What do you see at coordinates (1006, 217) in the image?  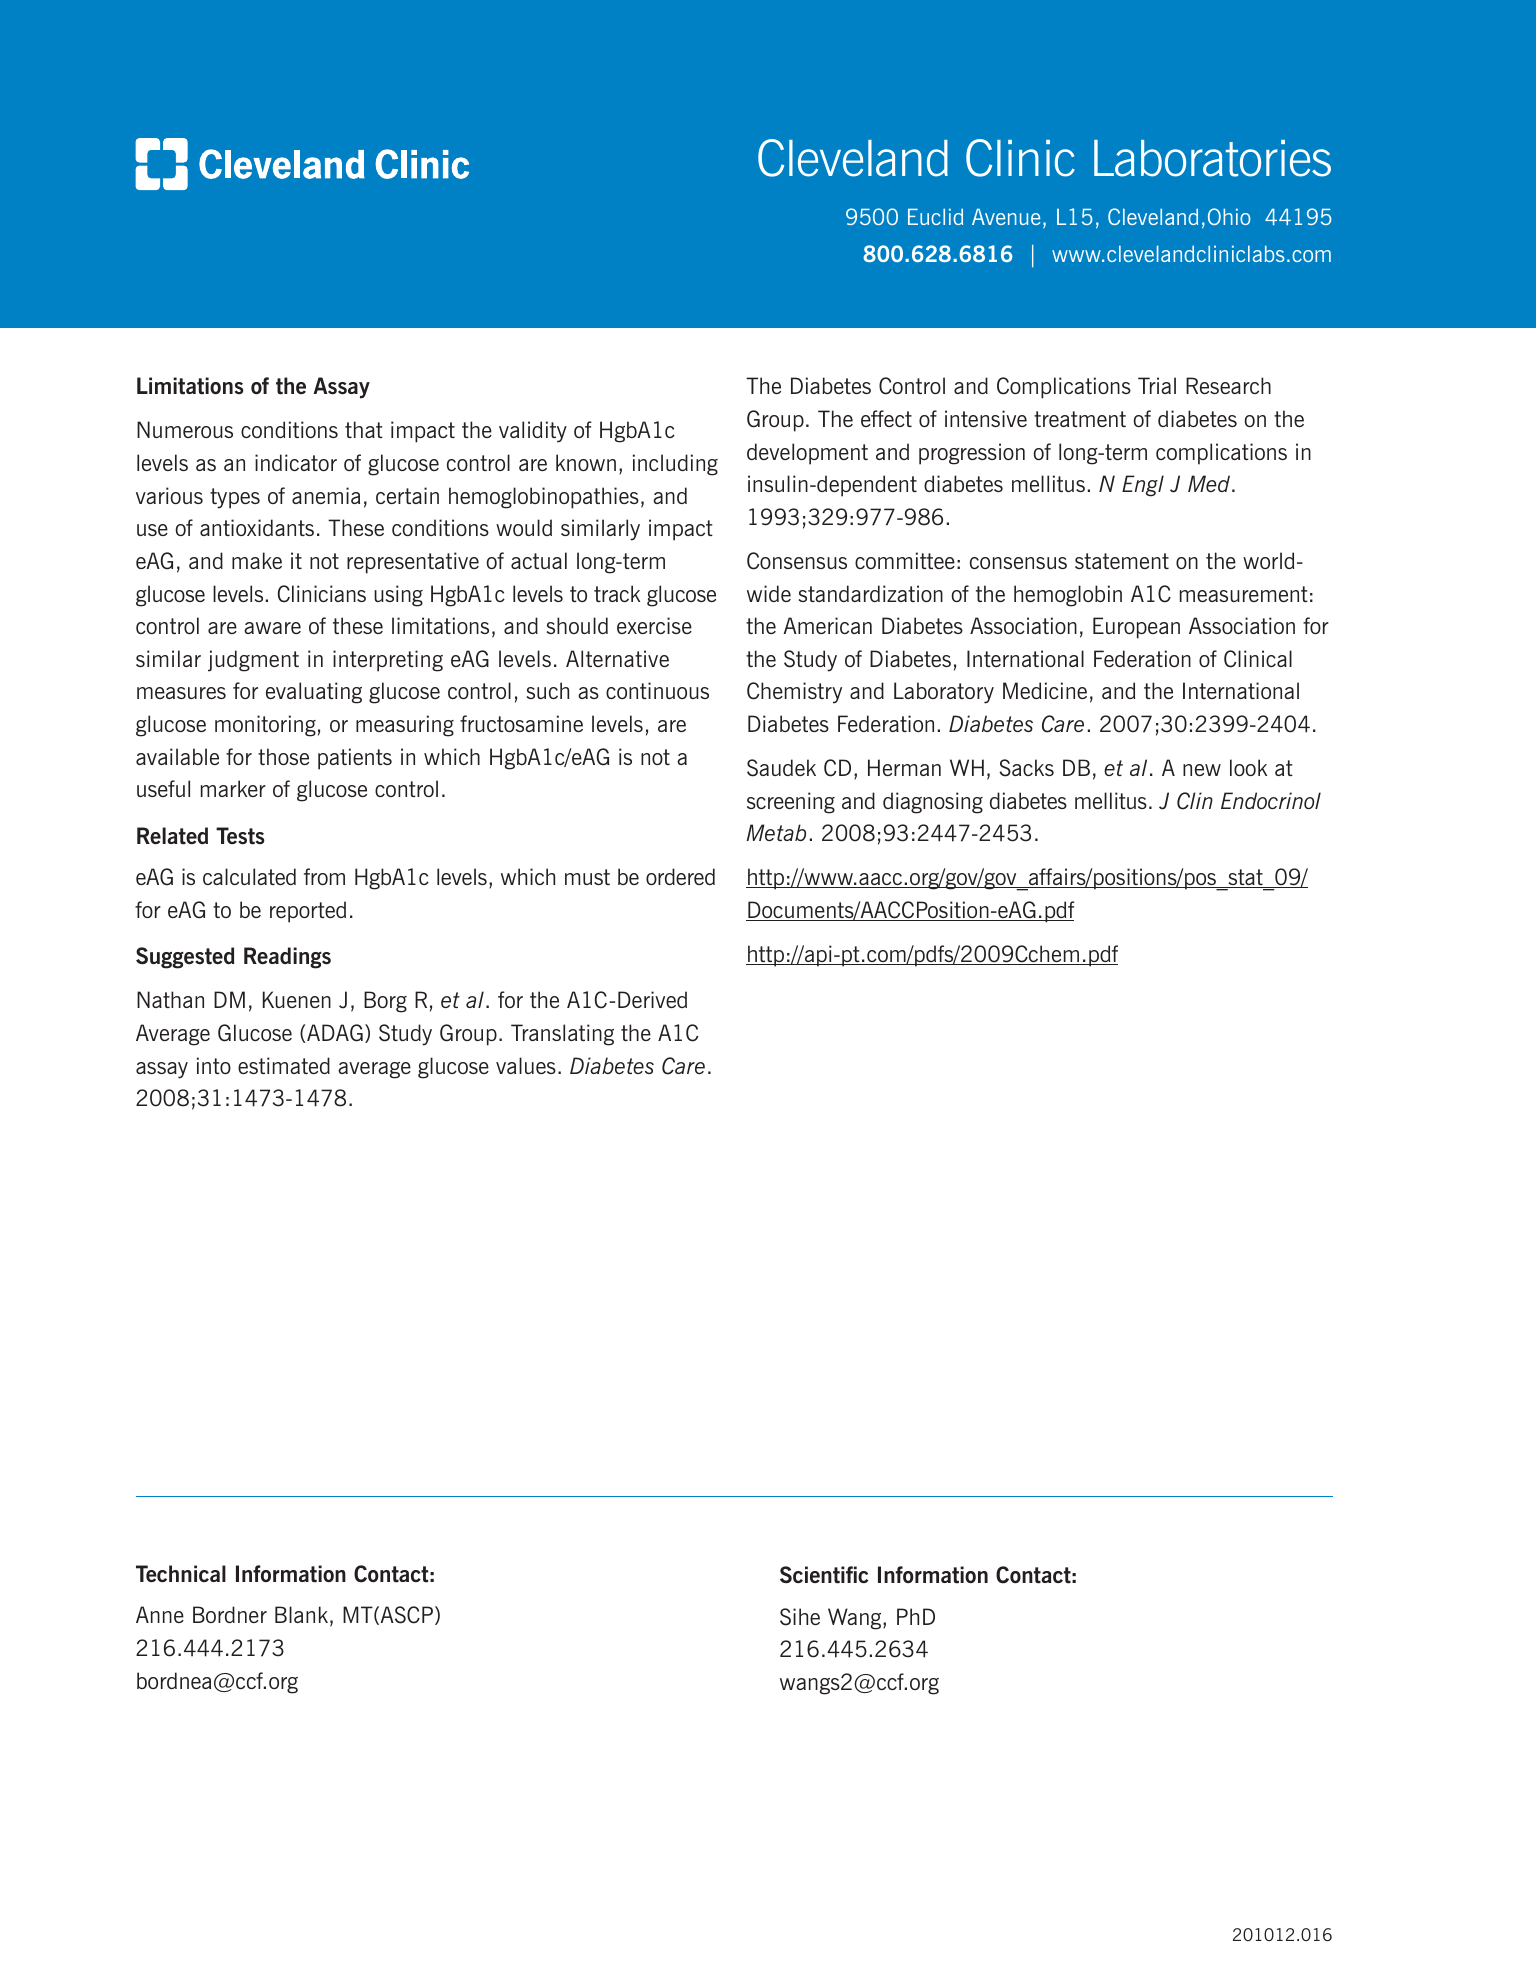 I see `Avenue` at bounding box center [1006, 217].
